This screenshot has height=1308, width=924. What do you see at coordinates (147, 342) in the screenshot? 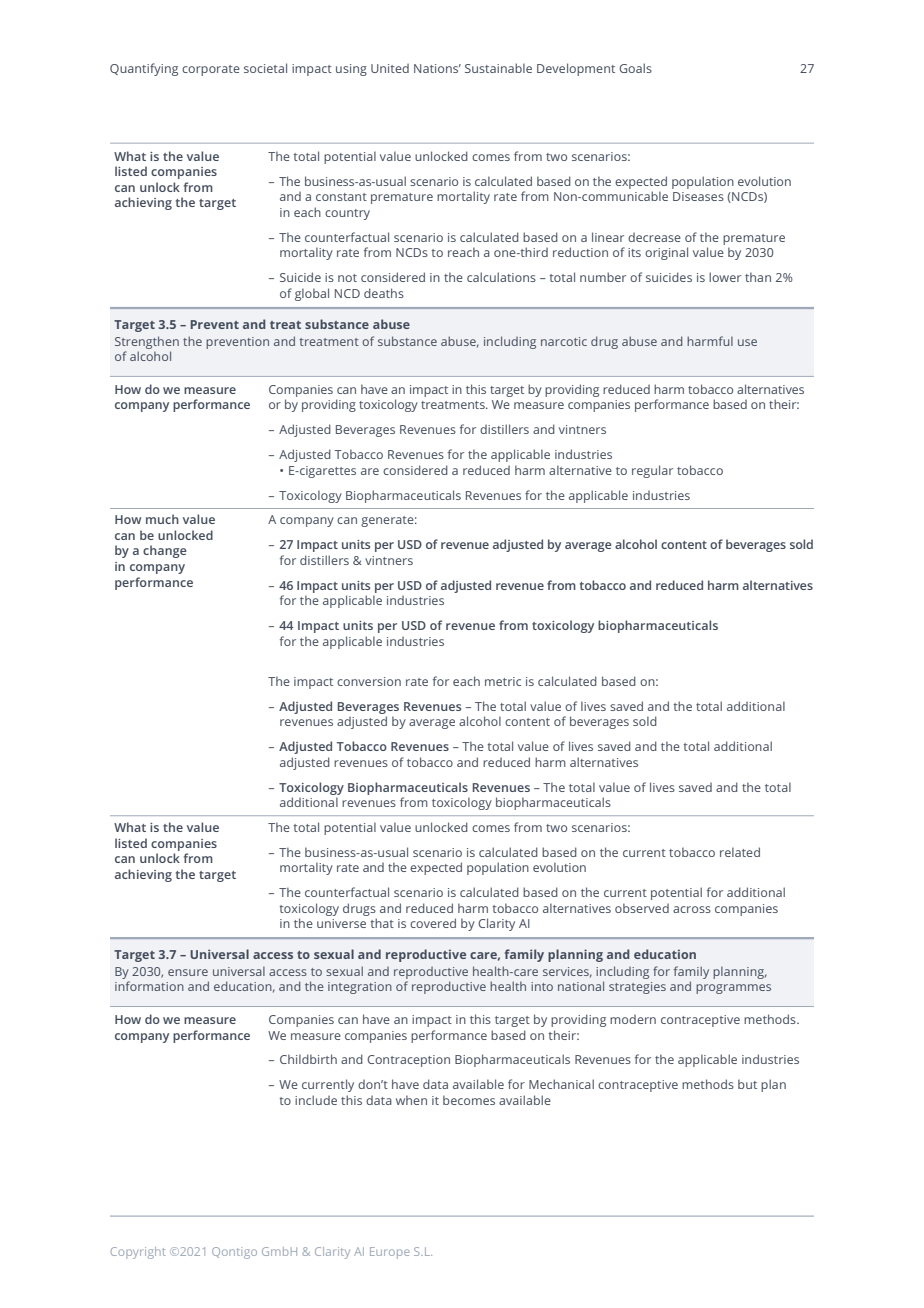
I see `Strengthen` at bounding box center [147, 342].
